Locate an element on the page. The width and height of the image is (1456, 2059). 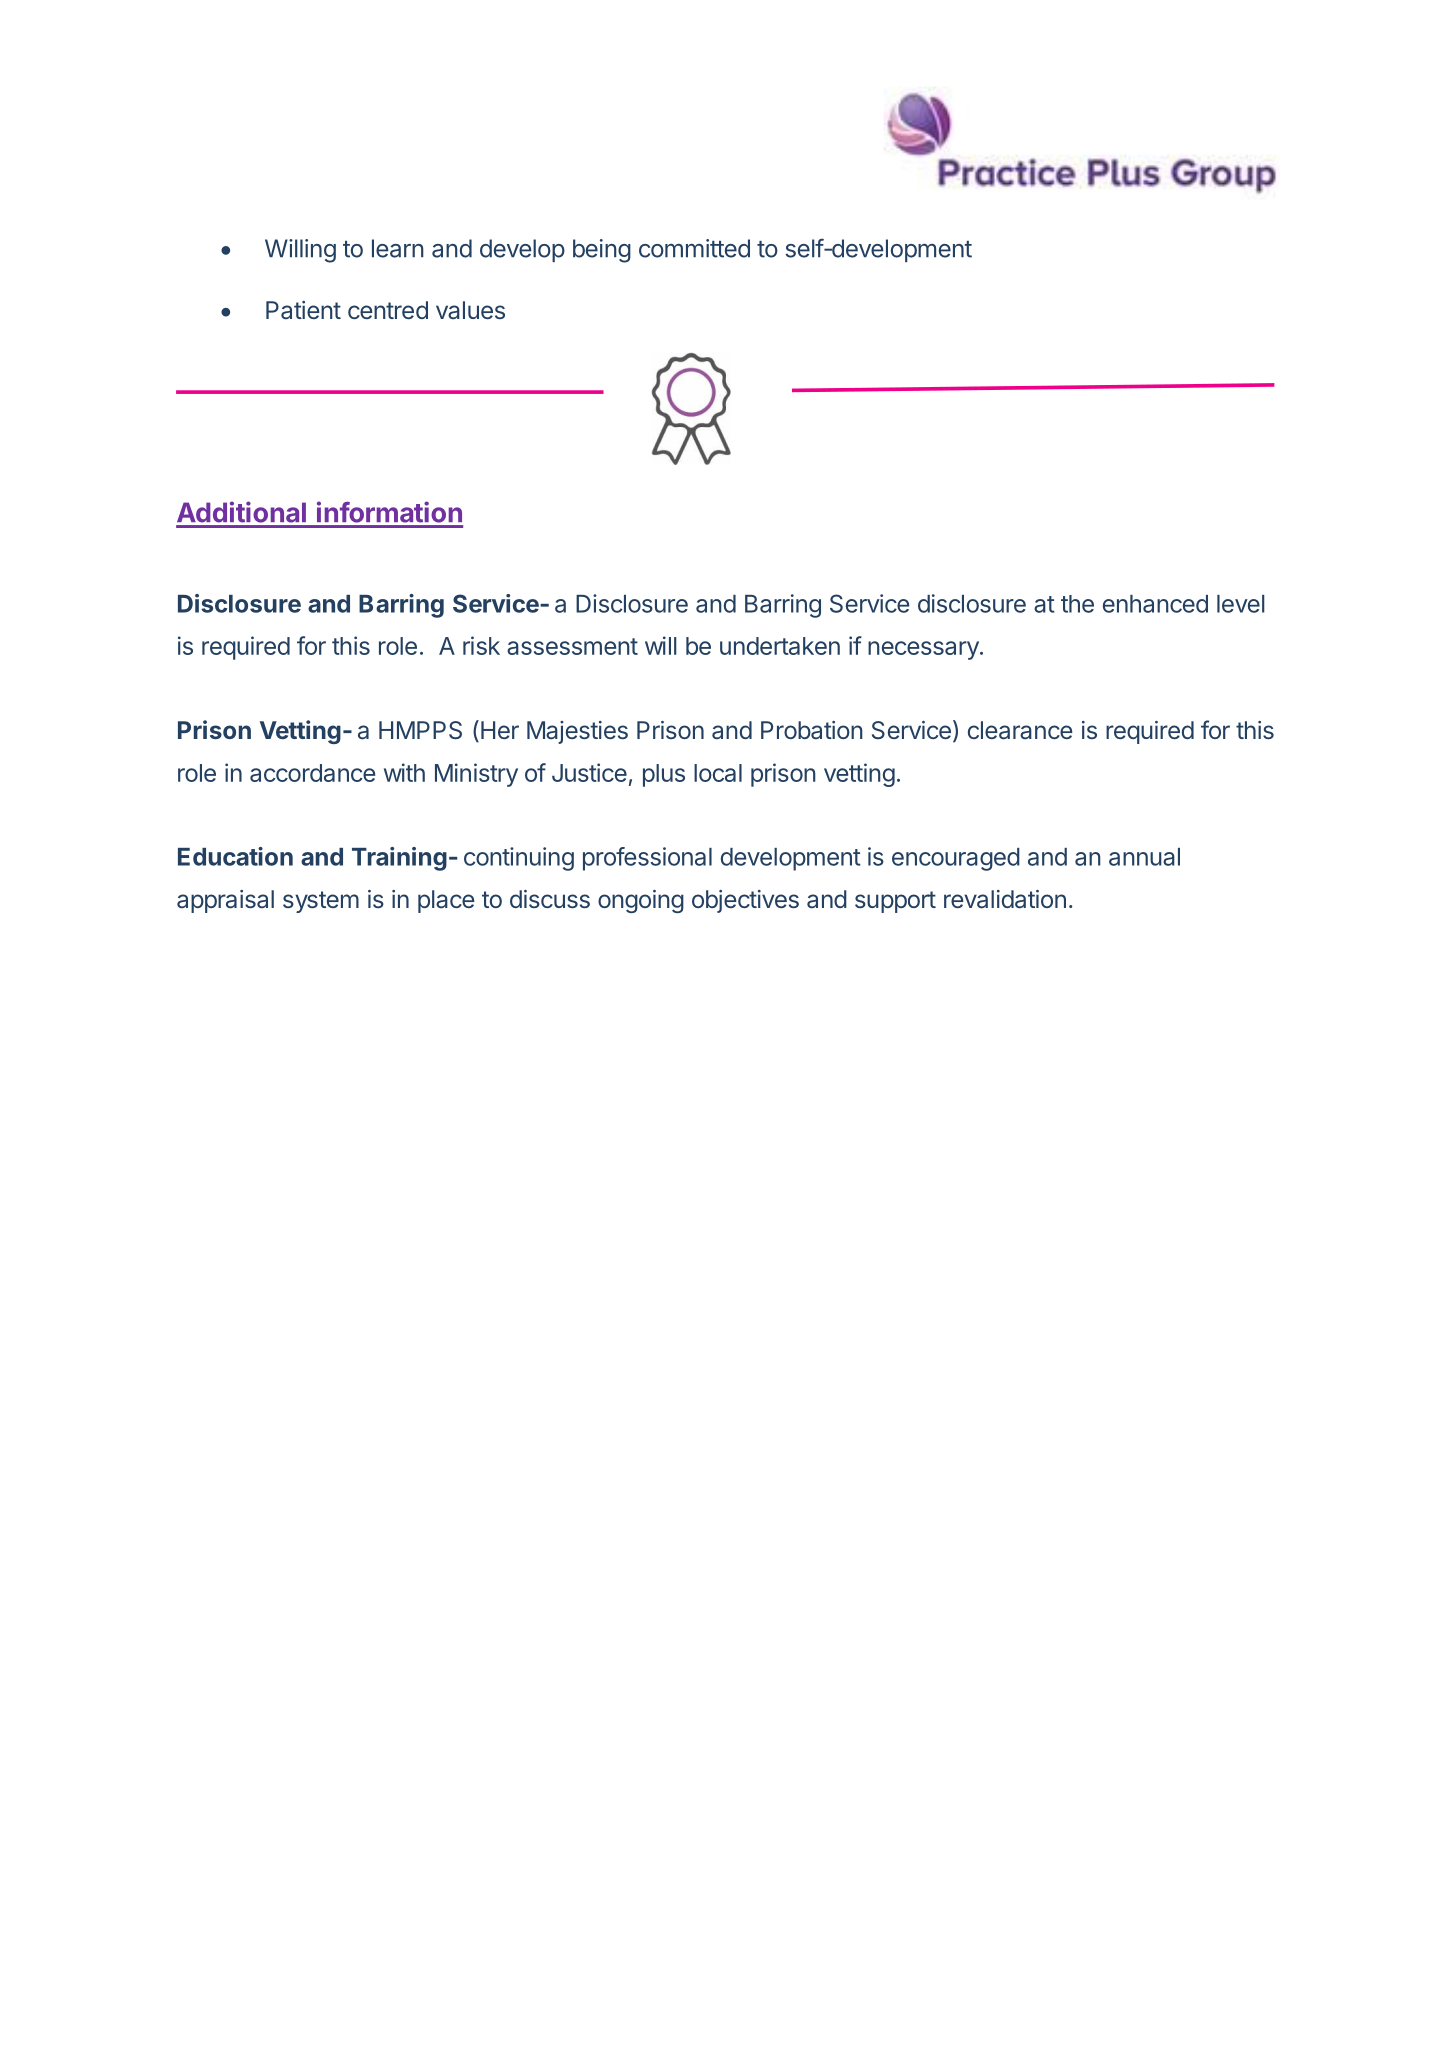
clearance is located at coordinates (1020, 730).
